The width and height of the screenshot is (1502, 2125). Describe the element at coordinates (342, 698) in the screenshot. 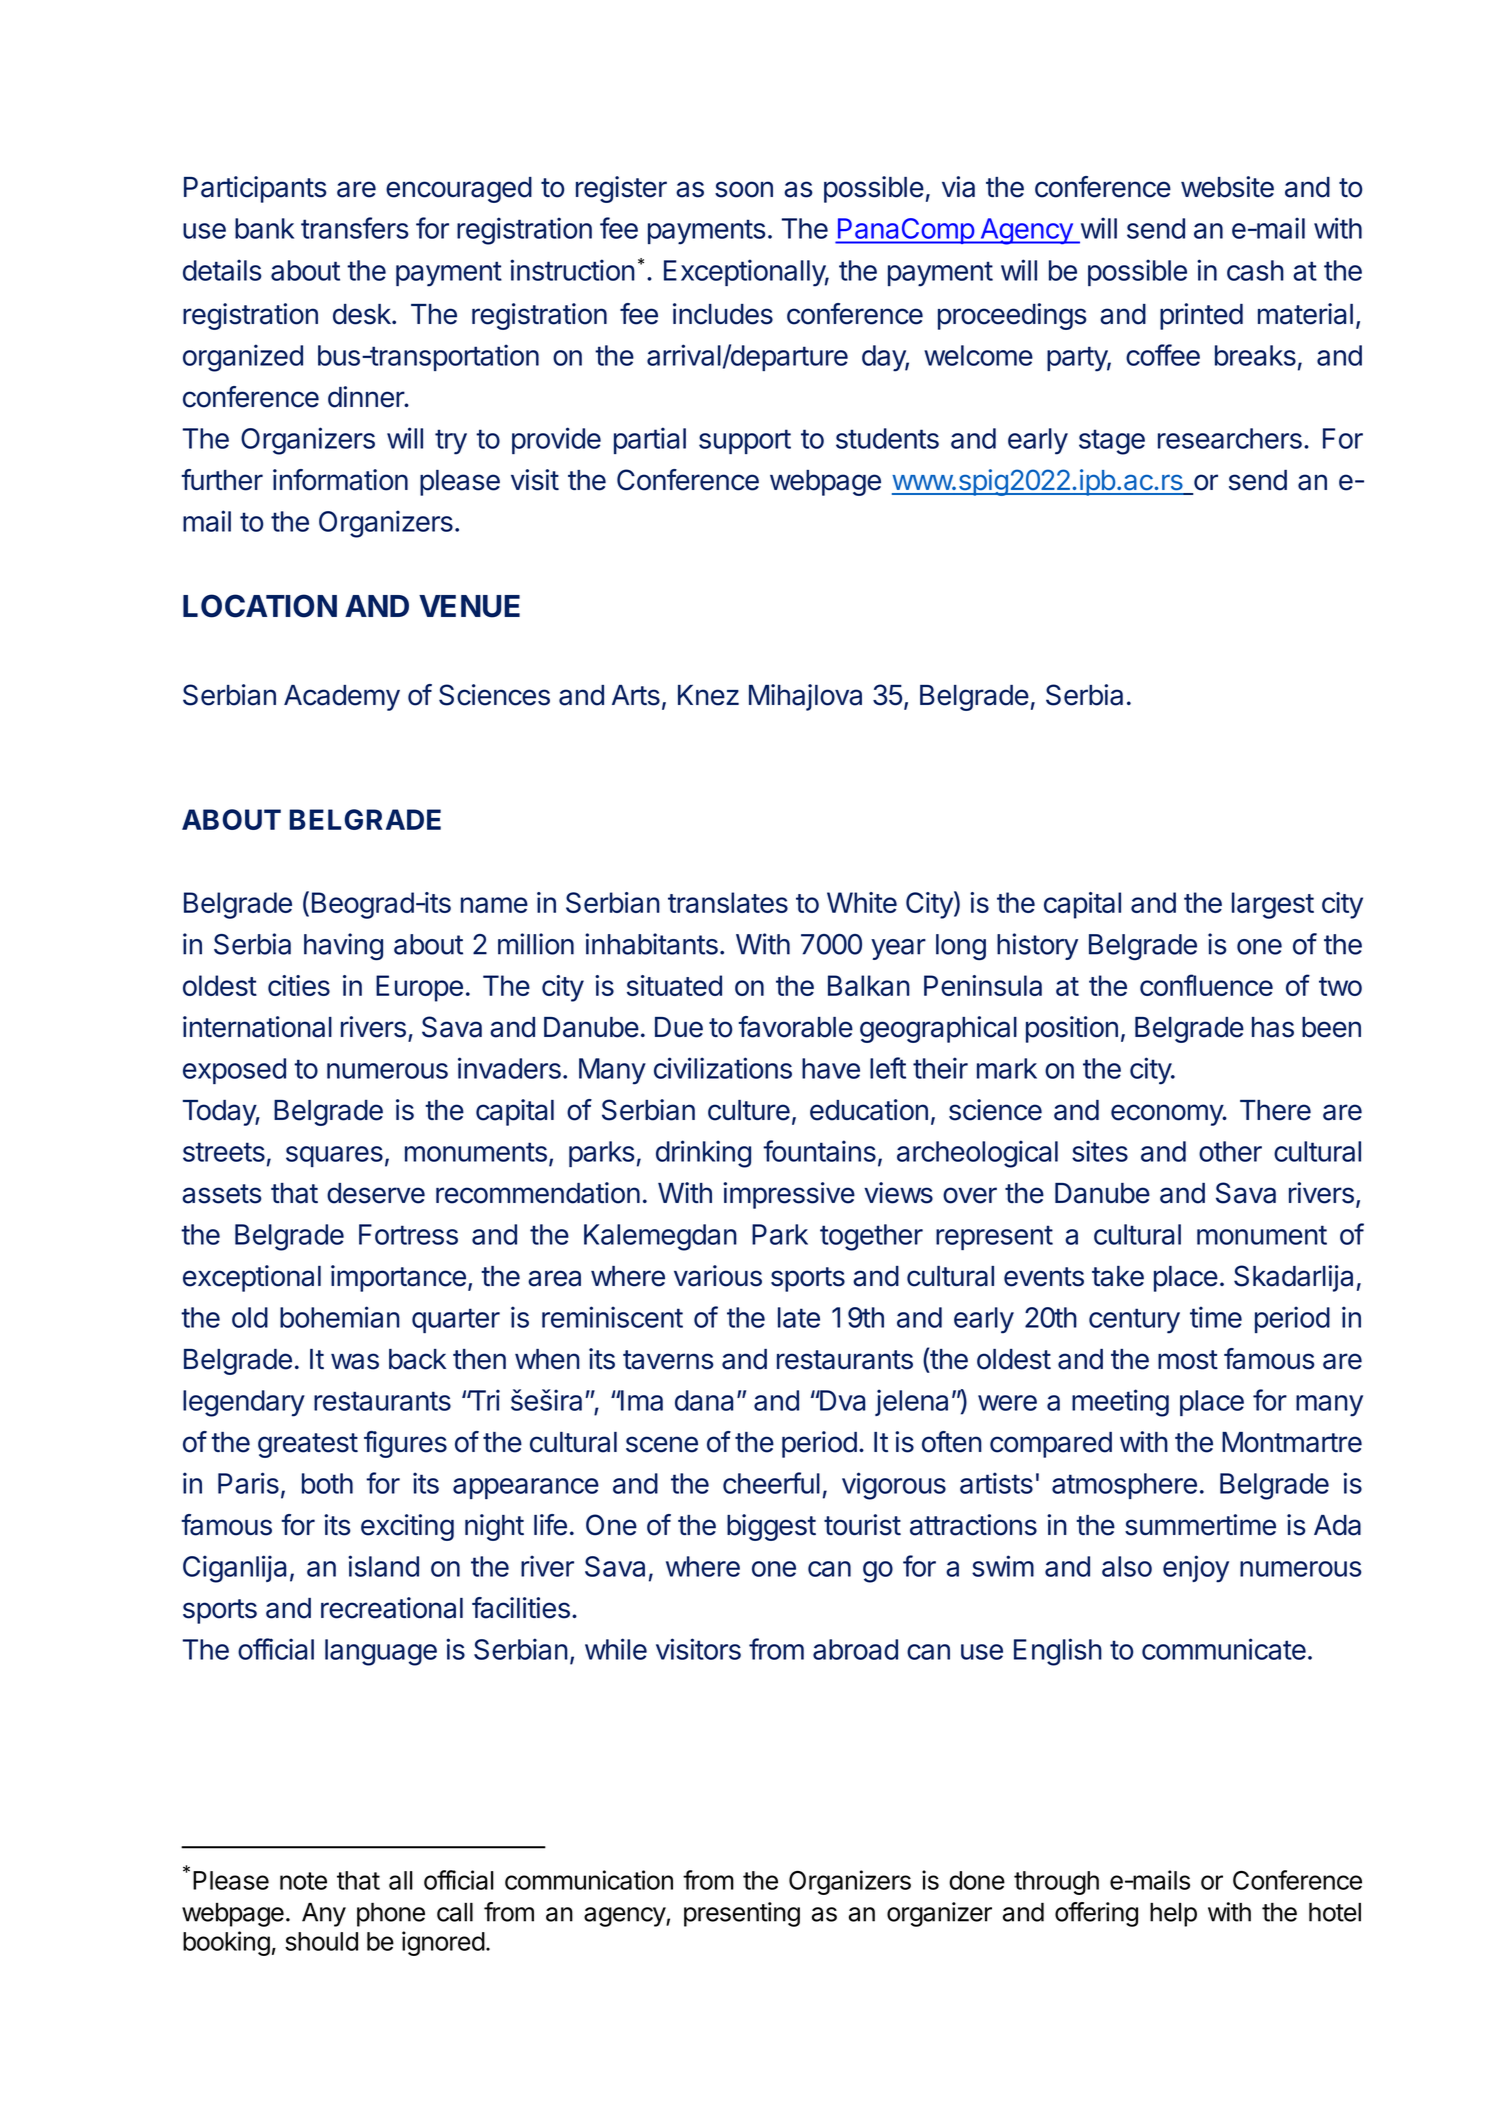

I see `Academy` at that location.
